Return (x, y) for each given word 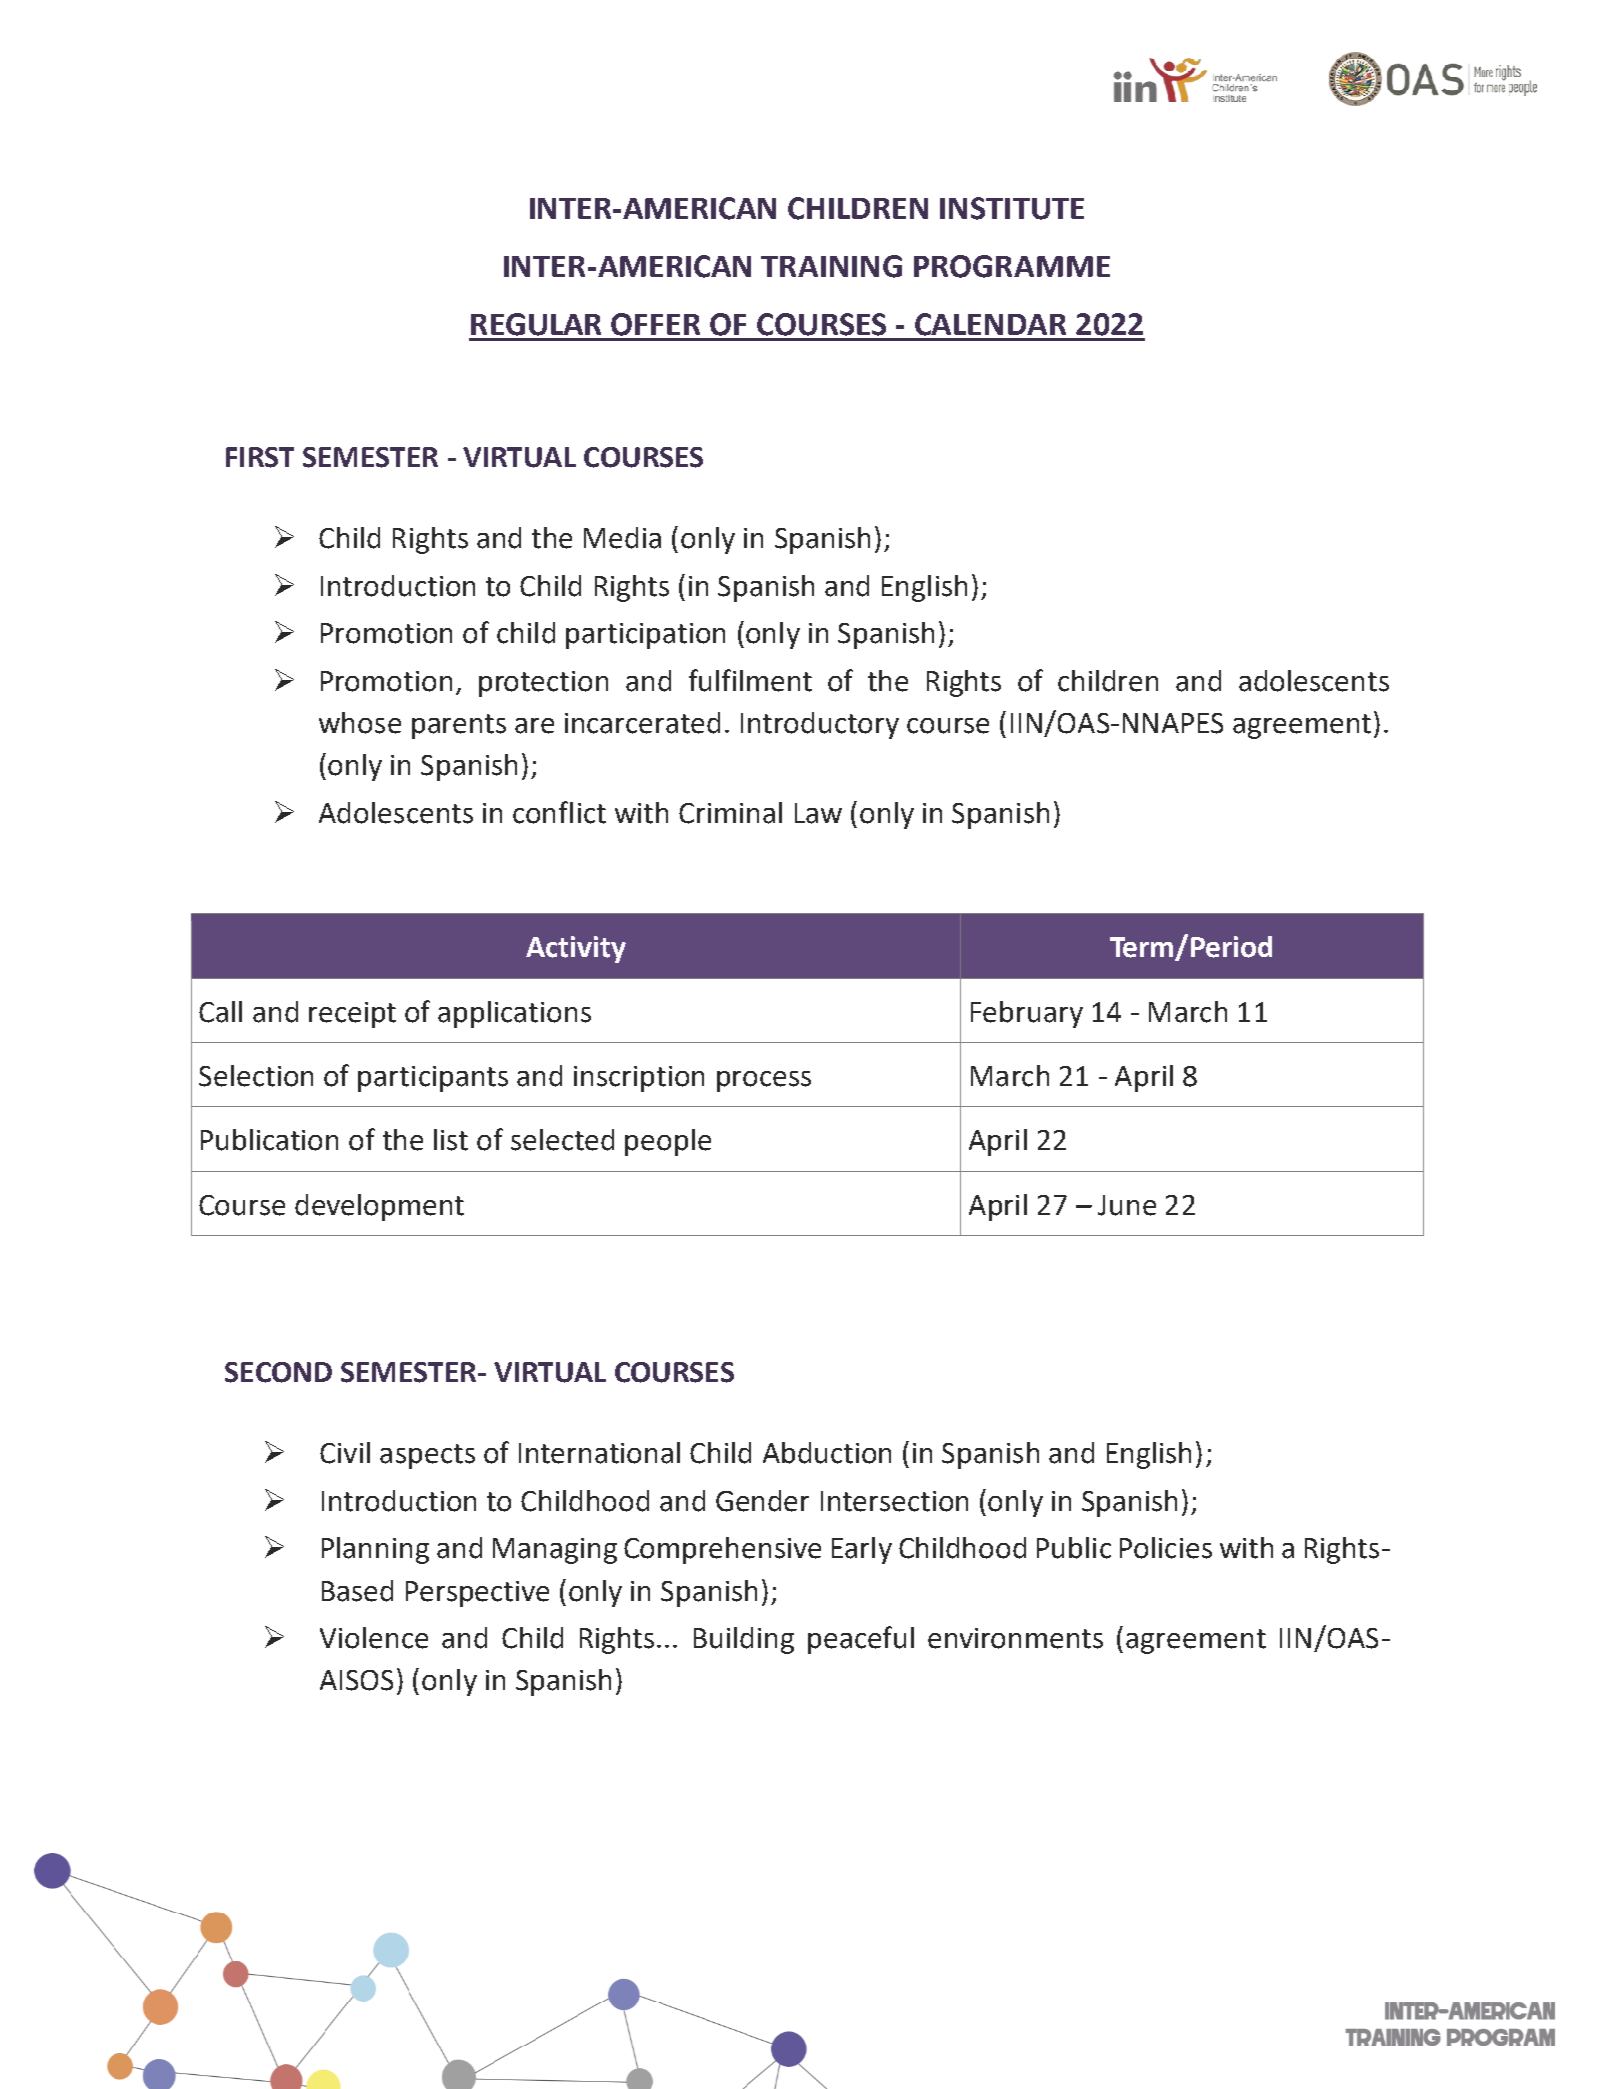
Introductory (820, 725)
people (668, 1142)
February (1027, 1014)
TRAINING (831, 266)
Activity (576, 949)
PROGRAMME (1012, 266)
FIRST (260, 457)
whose (360, 723)
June (1127, 1205)
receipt (352, 1015)
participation (645, 636)
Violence (374, 1638)
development (379, 1207)
